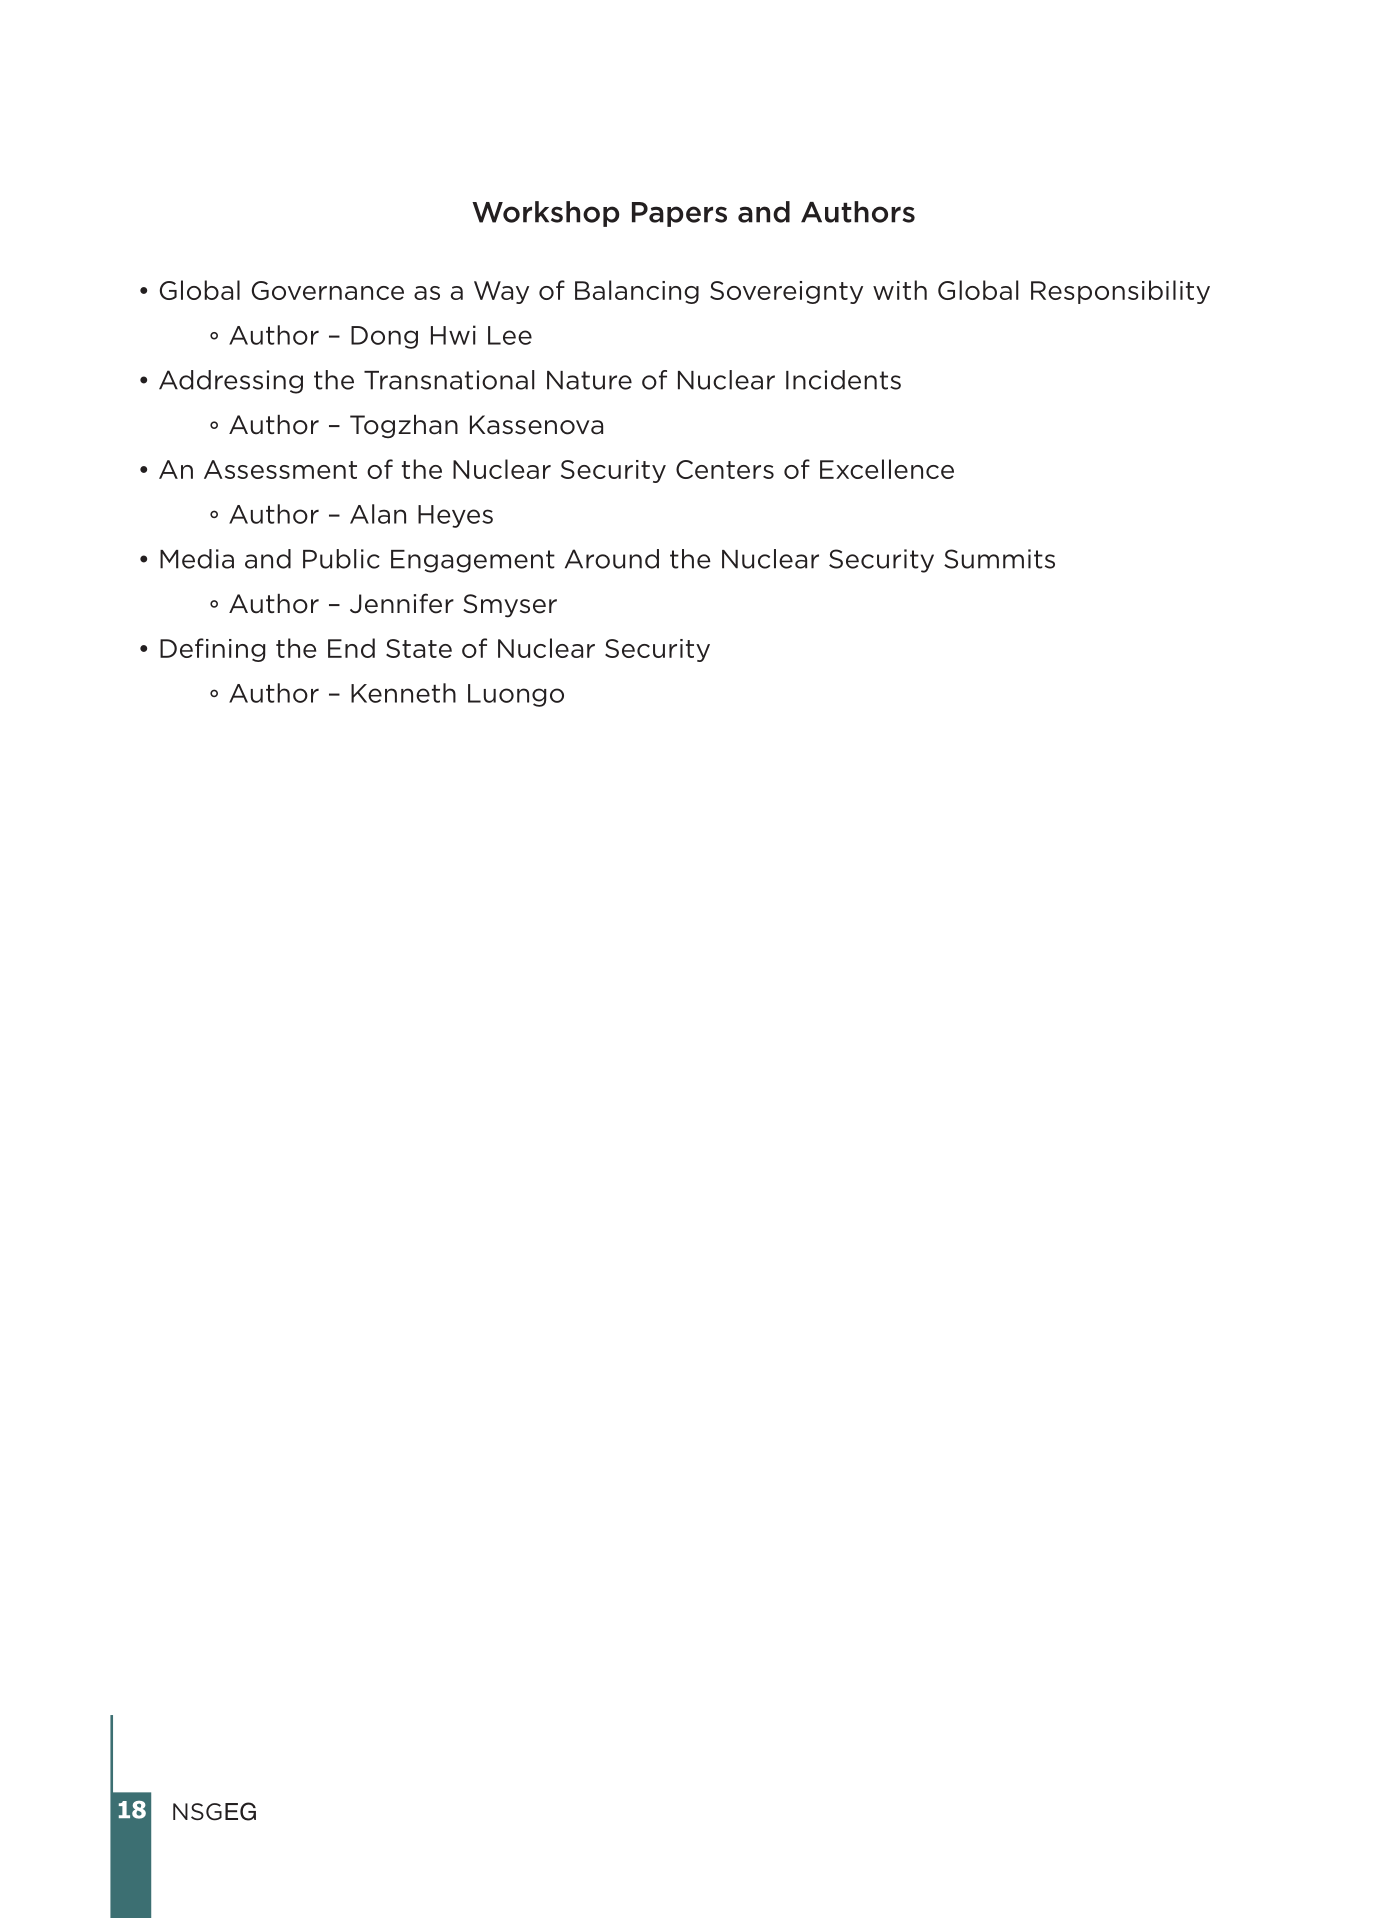  What do you see at coordinates (280, 469) in the document?
I see `Assessment` at bounding box center [280, 469].
